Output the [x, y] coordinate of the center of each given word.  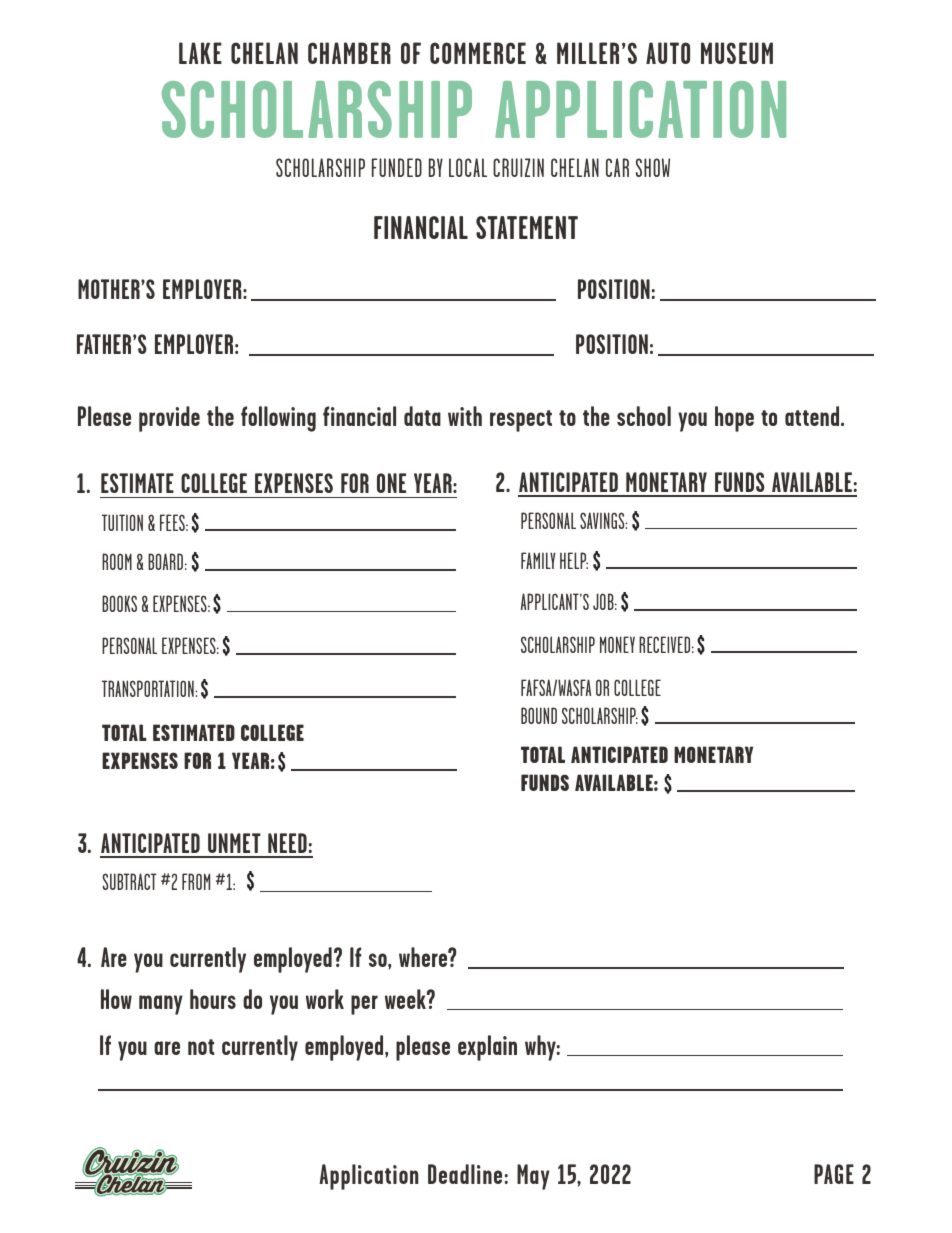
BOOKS [119, 603]
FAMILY [538, 560]
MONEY [617, 644]
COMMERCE [478, 53]
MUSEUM [737, 53]
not [201, 1047]
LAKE [200, 53]
